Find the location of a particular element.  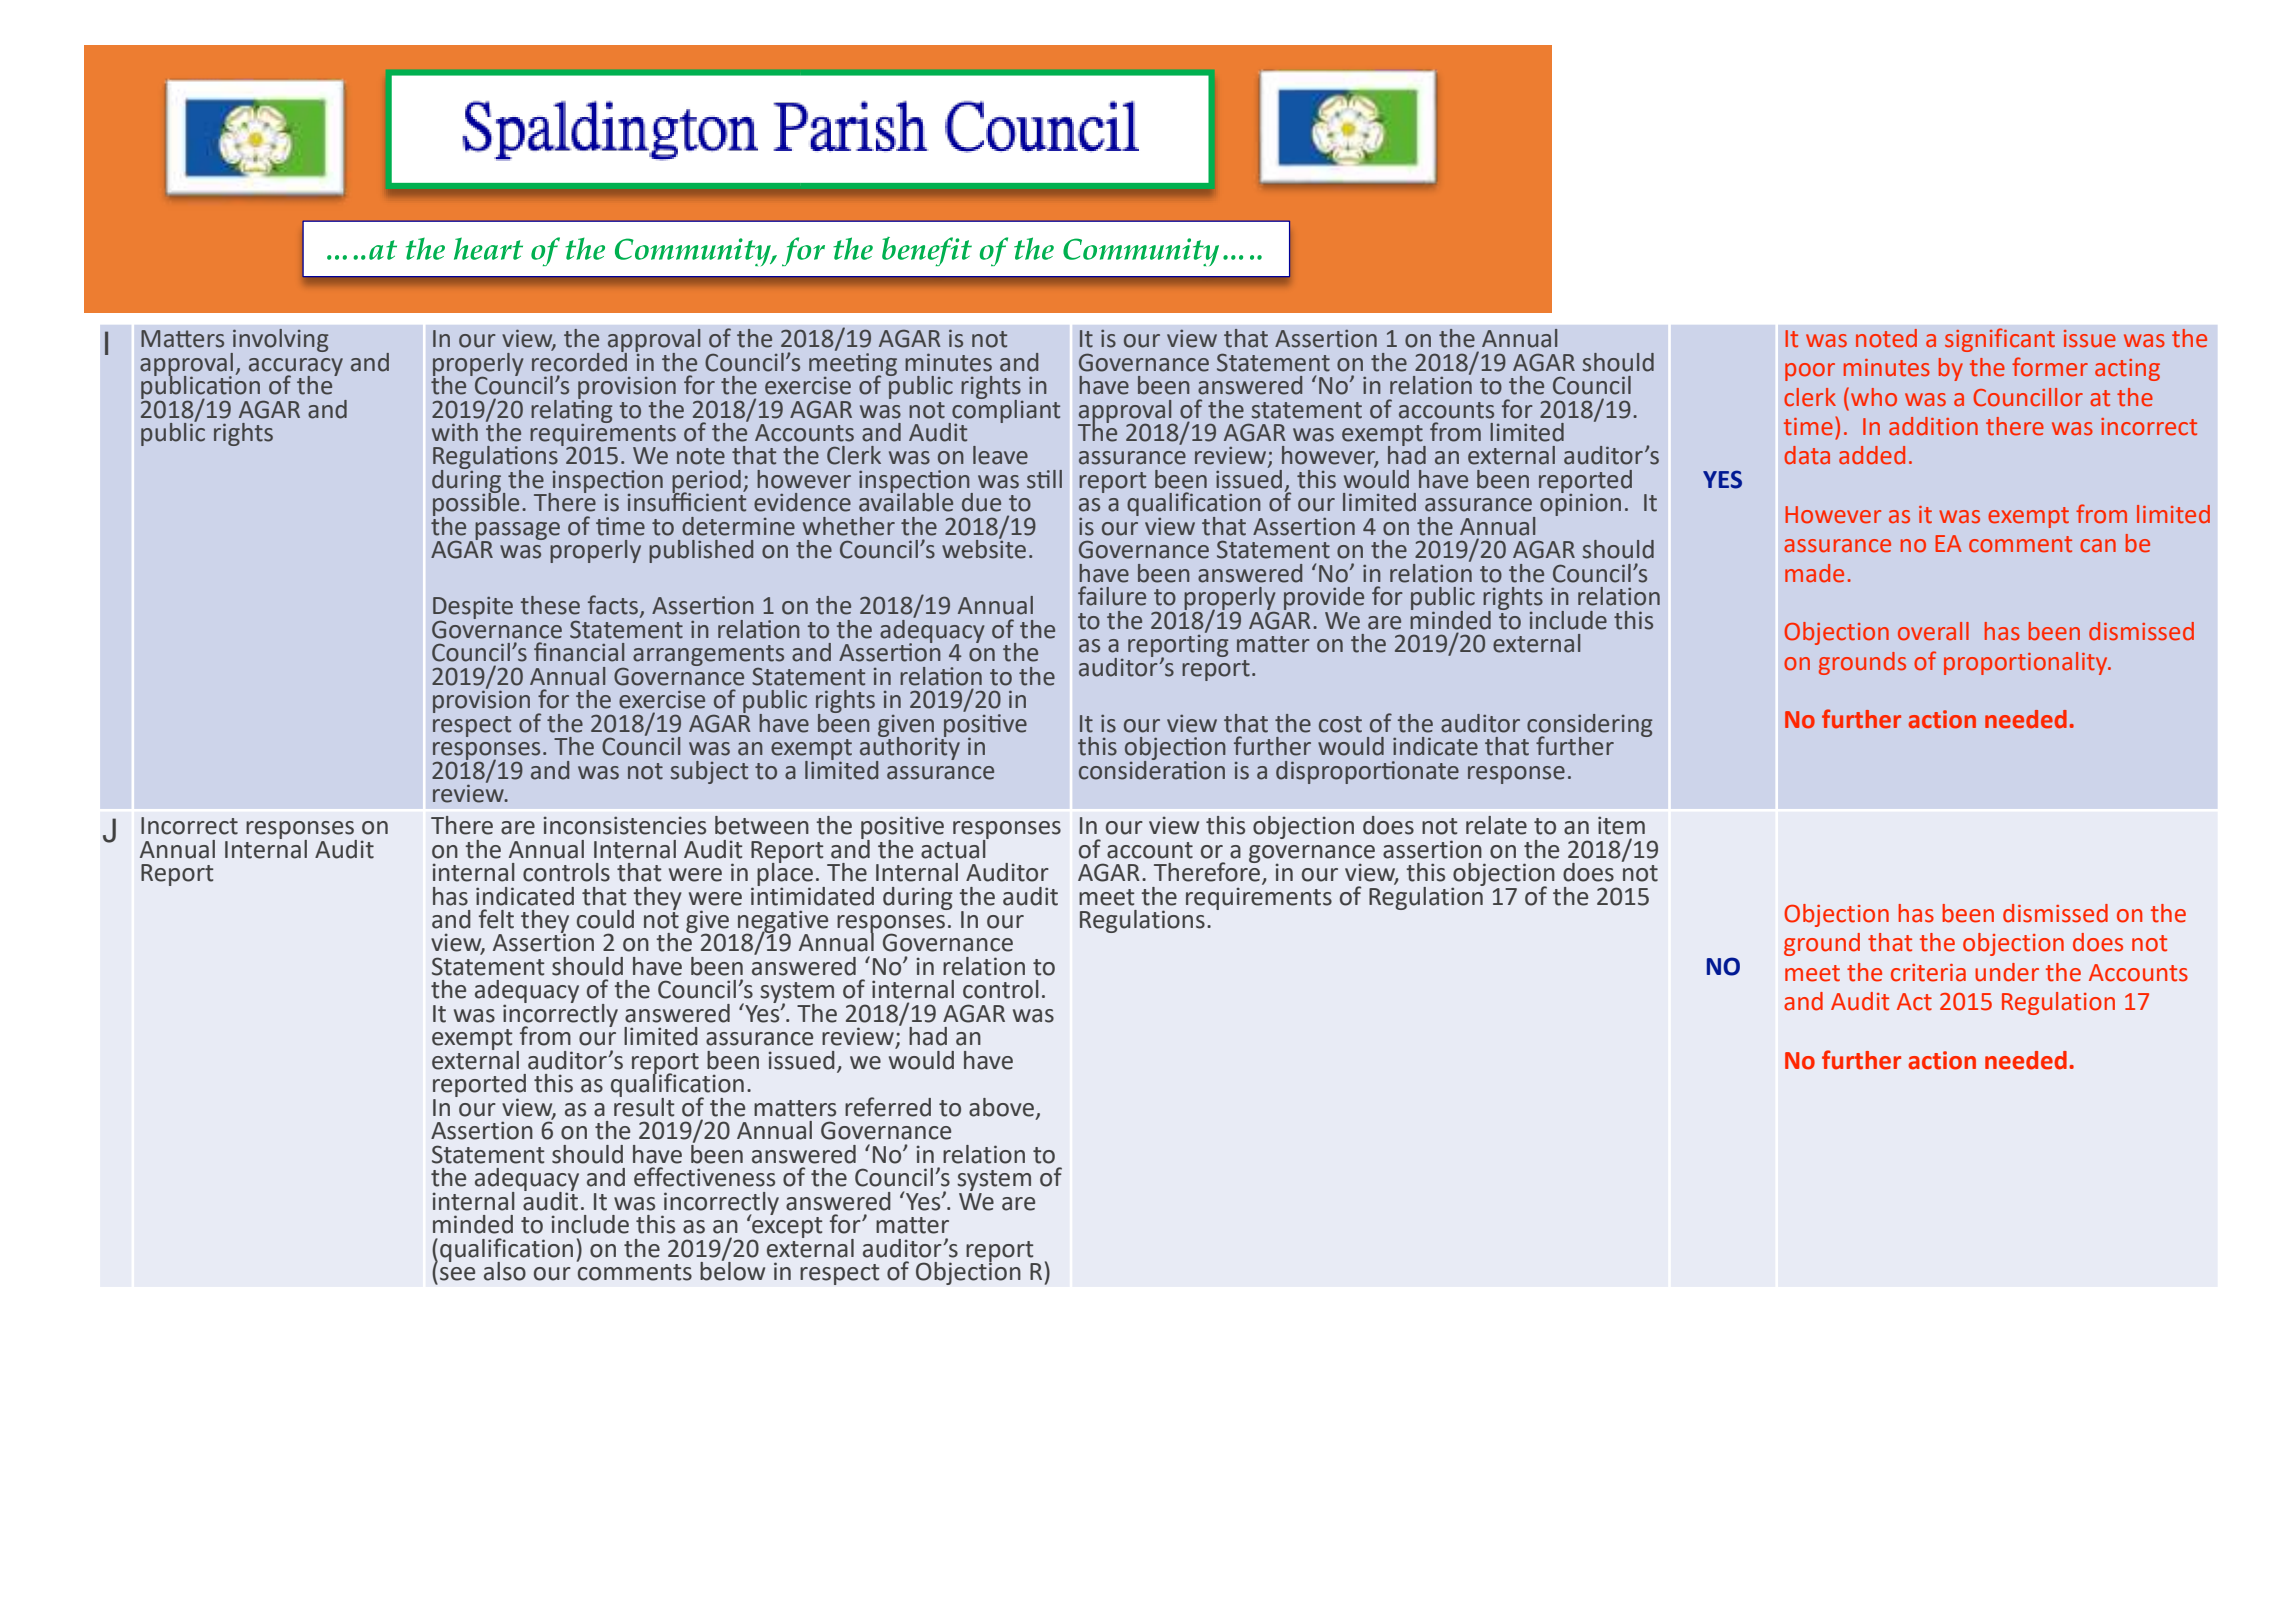

overall is located at coordinates (1933, 631).
